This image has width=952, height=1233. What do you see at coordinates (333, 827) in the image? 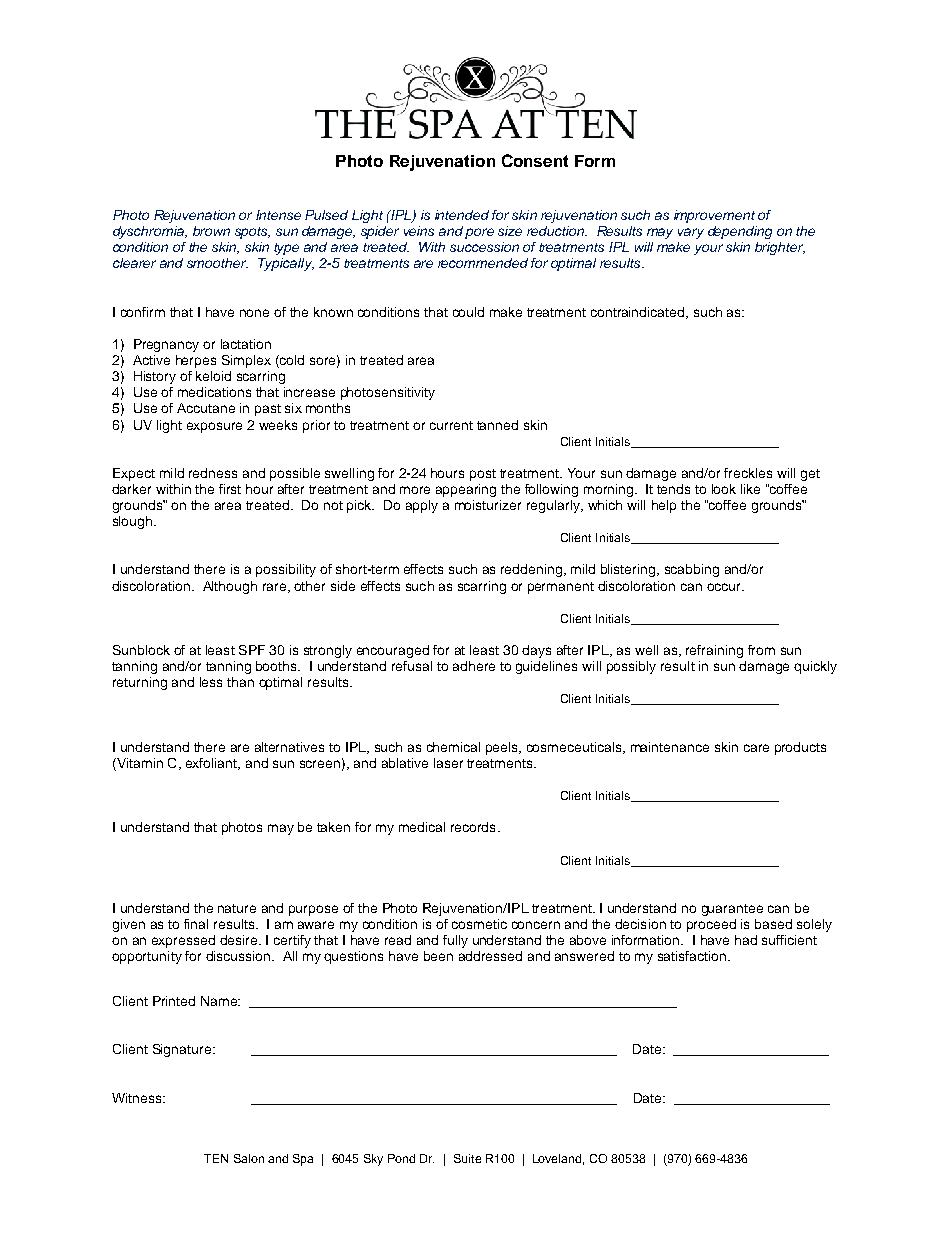
I see `taken` at bounding box center [333, 827].
